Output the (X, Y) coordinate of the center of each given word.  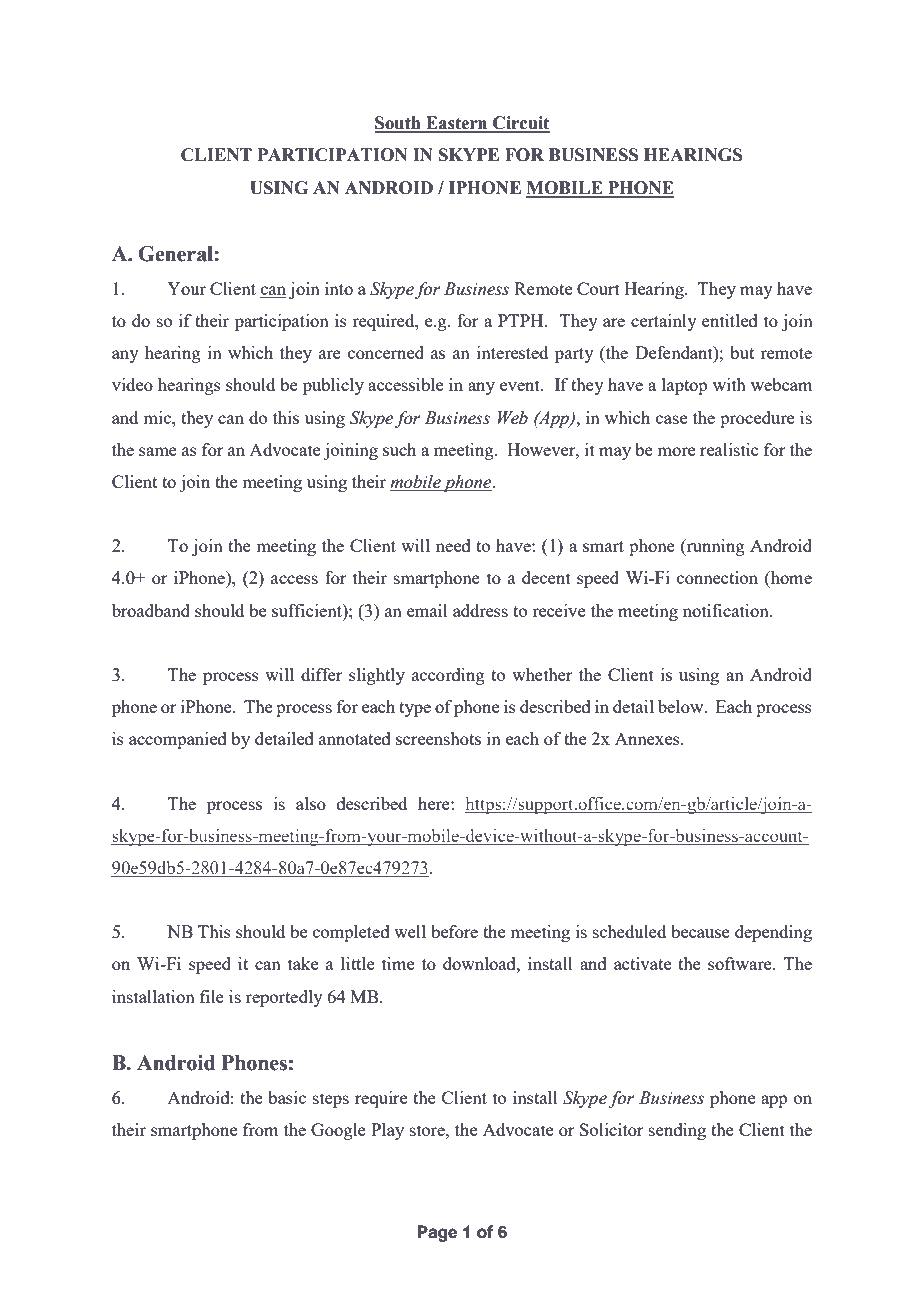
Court (598, 288)
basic (287, 1097)
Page (437, 1233)
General (176, 254)
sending (677, 1131)
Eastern (457, 124)
